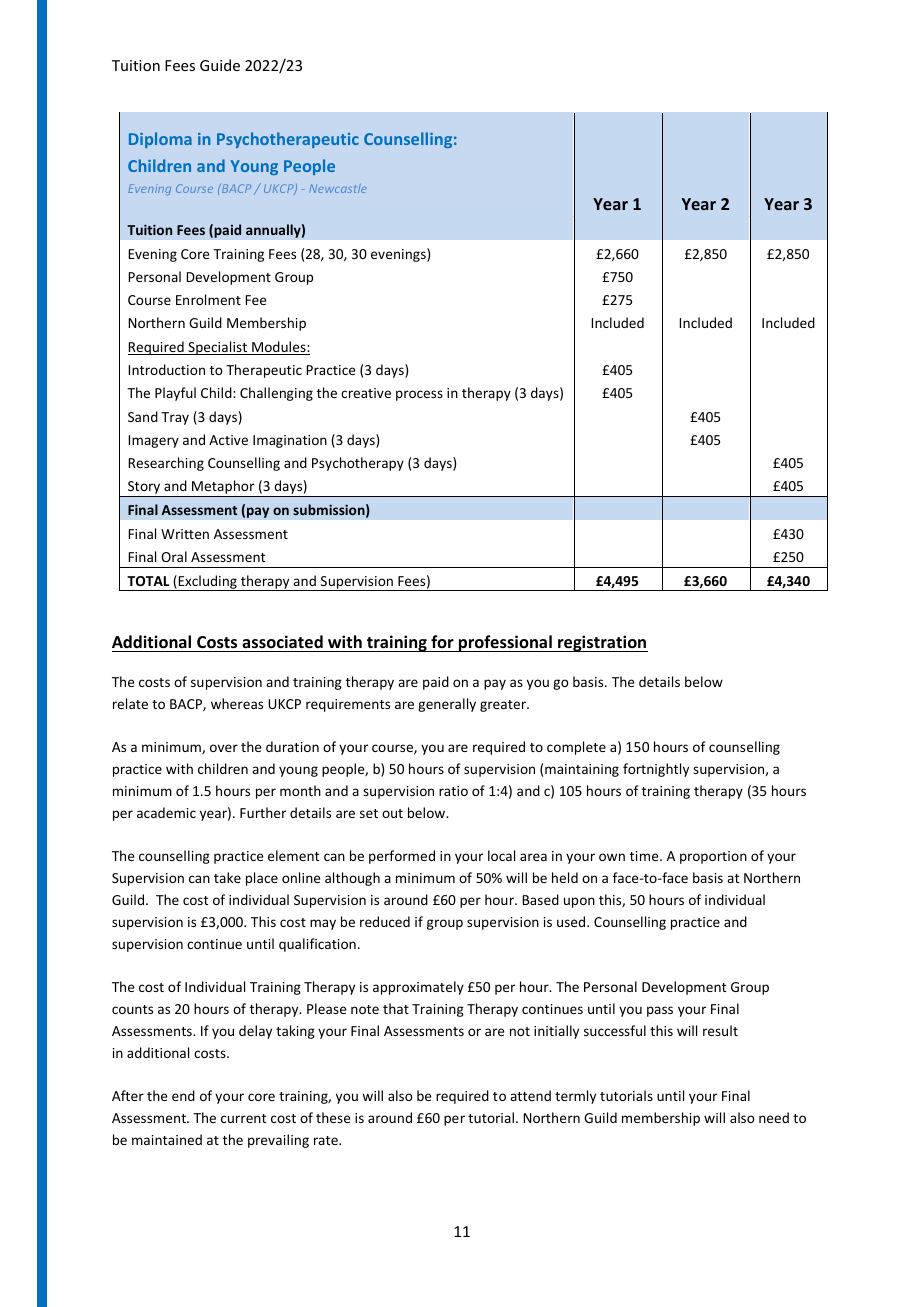 This document has width=924, height=1307. Describe the element at coordinates (148, 581) in the document. I see `TOTAL` at that location.
